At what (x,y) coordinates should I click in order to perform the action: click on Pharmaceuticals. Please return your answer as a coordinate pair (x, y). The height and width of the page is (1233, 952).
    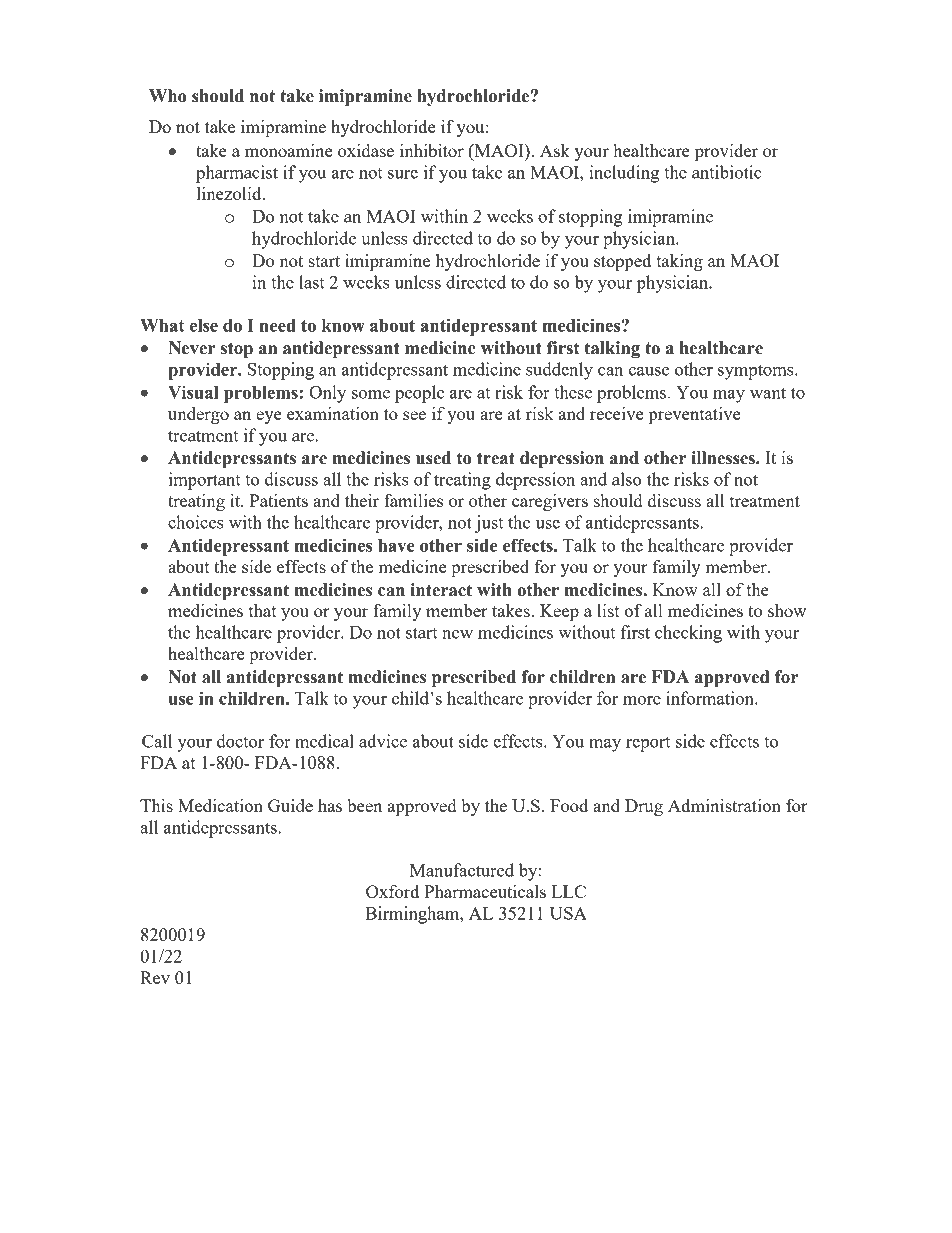
    Looking at the image, I should click on (485, 891).
